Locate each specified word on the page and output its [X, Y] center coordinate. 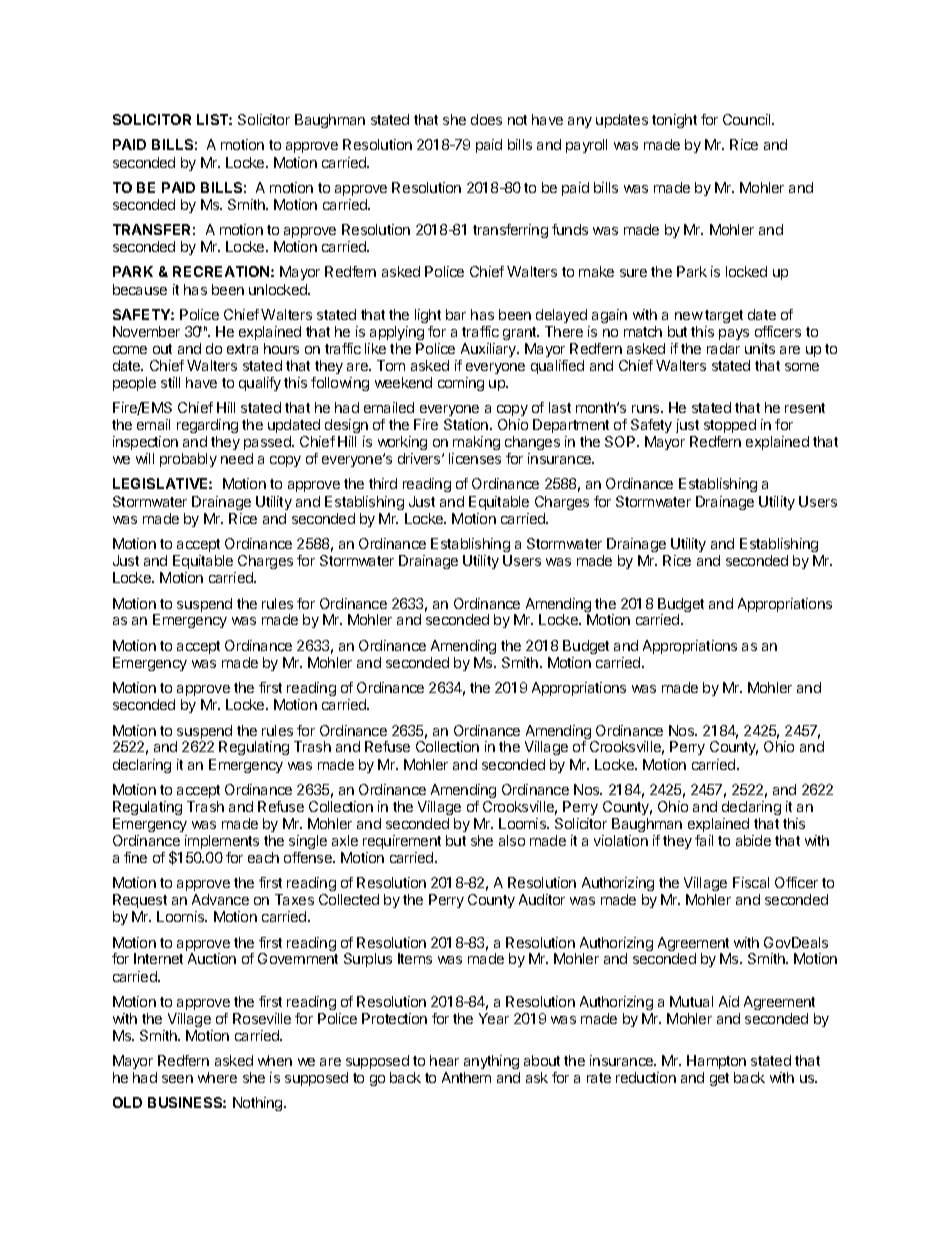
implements [222, 842]
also [512, 840]
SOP [621, 441]
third [383, 483]
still [170, 382]
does [486, 119]
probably [188, 460]
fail [704, 840]
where [217, 1077]
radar [723, 348]
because [140, 289]
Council [748, 119]
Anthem [466, 1077]
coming [461, 384]
